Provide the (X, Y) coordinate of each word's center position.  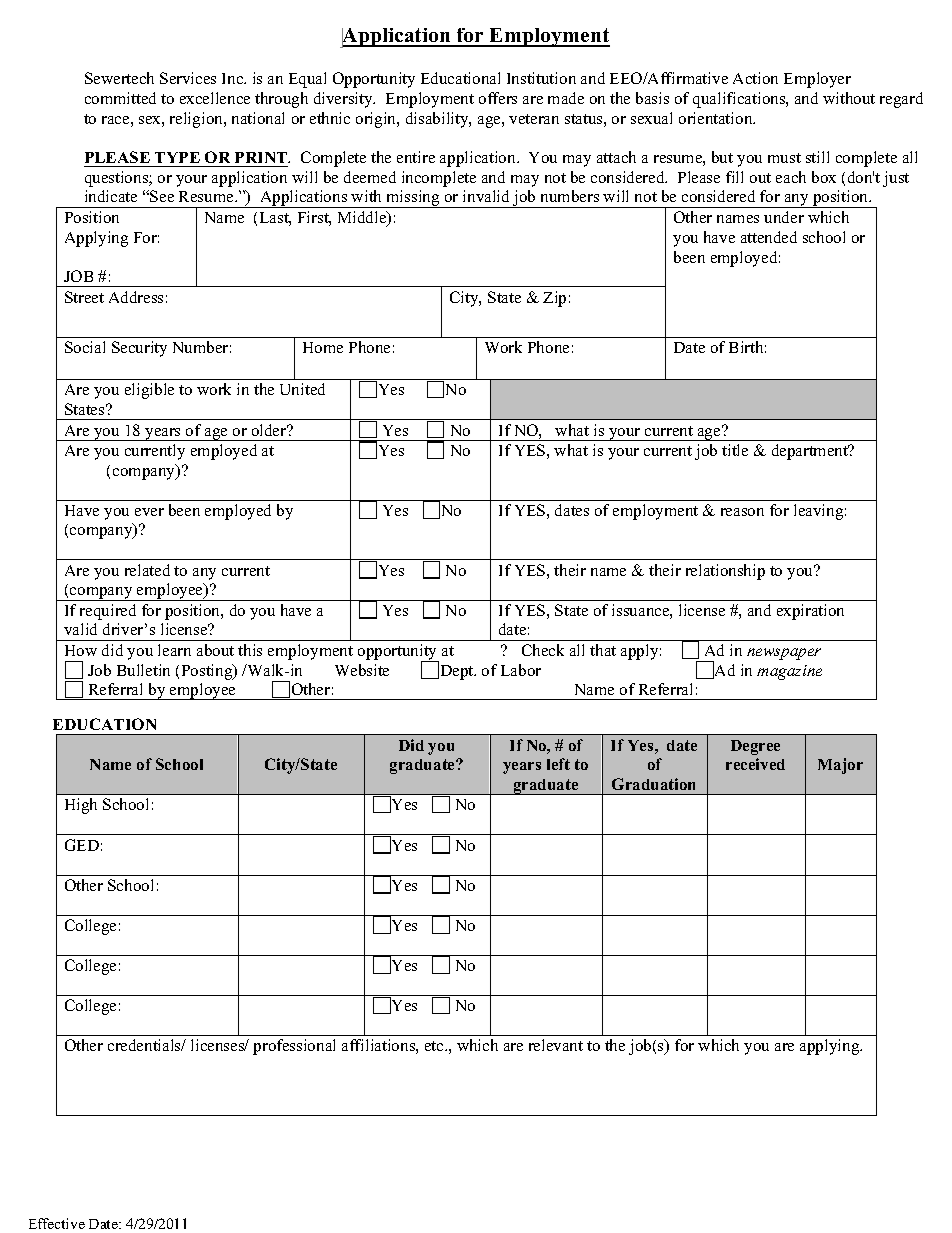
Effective (57, 1223)
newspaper (784, 654)
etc (435, 1046)
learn (174, 650)
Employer (817, 80)
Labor (521, 670)
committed (120, 98)
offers (498, 98)
